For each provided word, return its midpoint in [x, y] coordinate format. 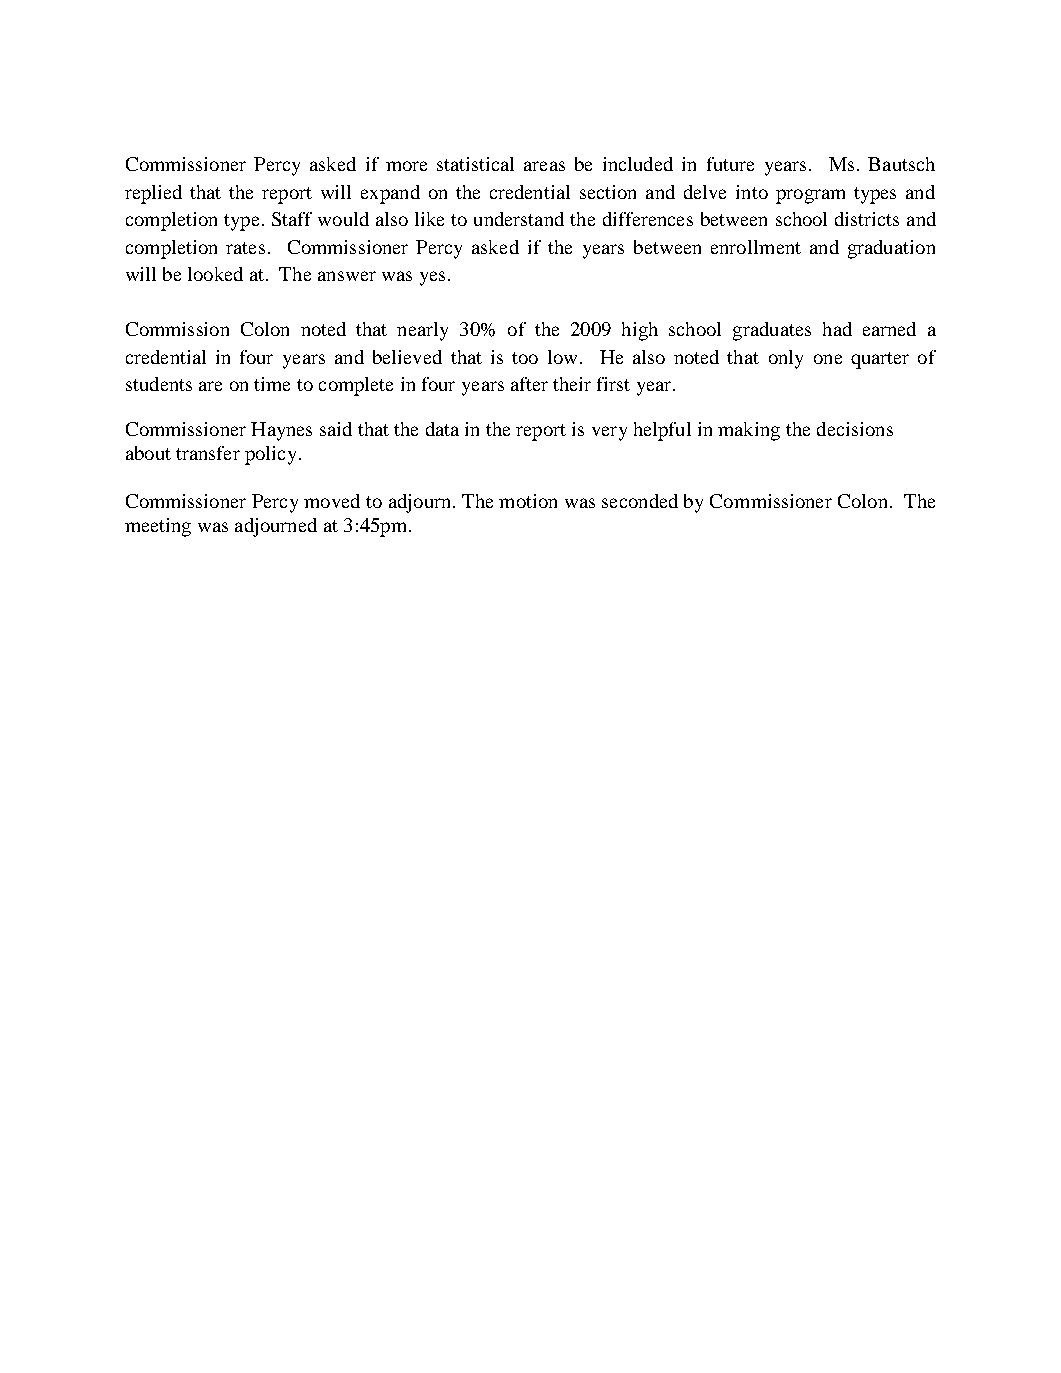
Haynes [281, 431]
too [525, 358]
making [749, 431]
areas [544, 166]
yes [432, 278]
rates [245, 248]
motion [528, 501]
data [442, 429]
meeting [158, 527]
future [730, 164]
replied [153, 194]
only [786, 359]
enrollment [756, 247]
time [272, 384]
